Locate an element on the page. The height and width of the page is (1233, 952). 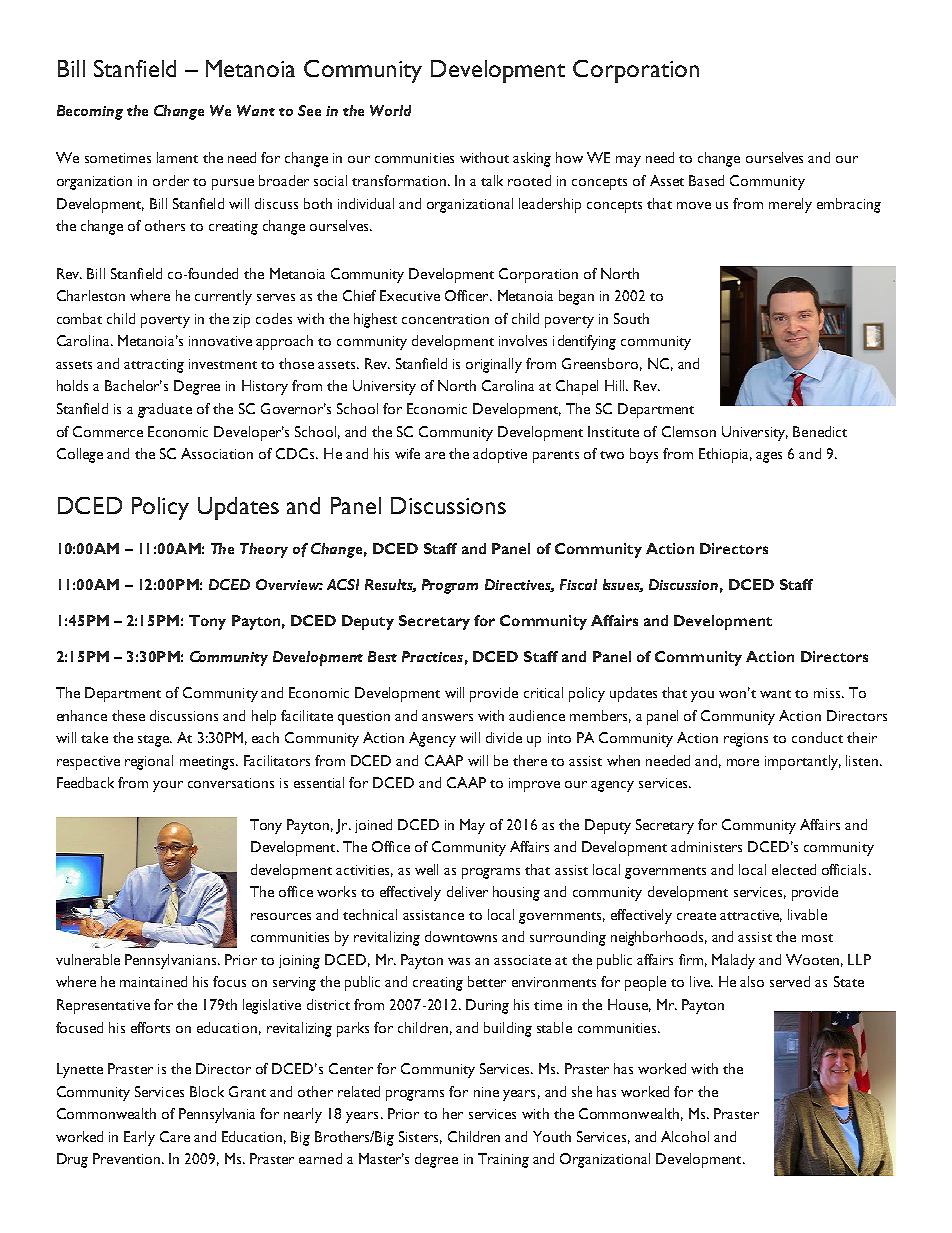
Care is located at coordinates (175, 1136).
